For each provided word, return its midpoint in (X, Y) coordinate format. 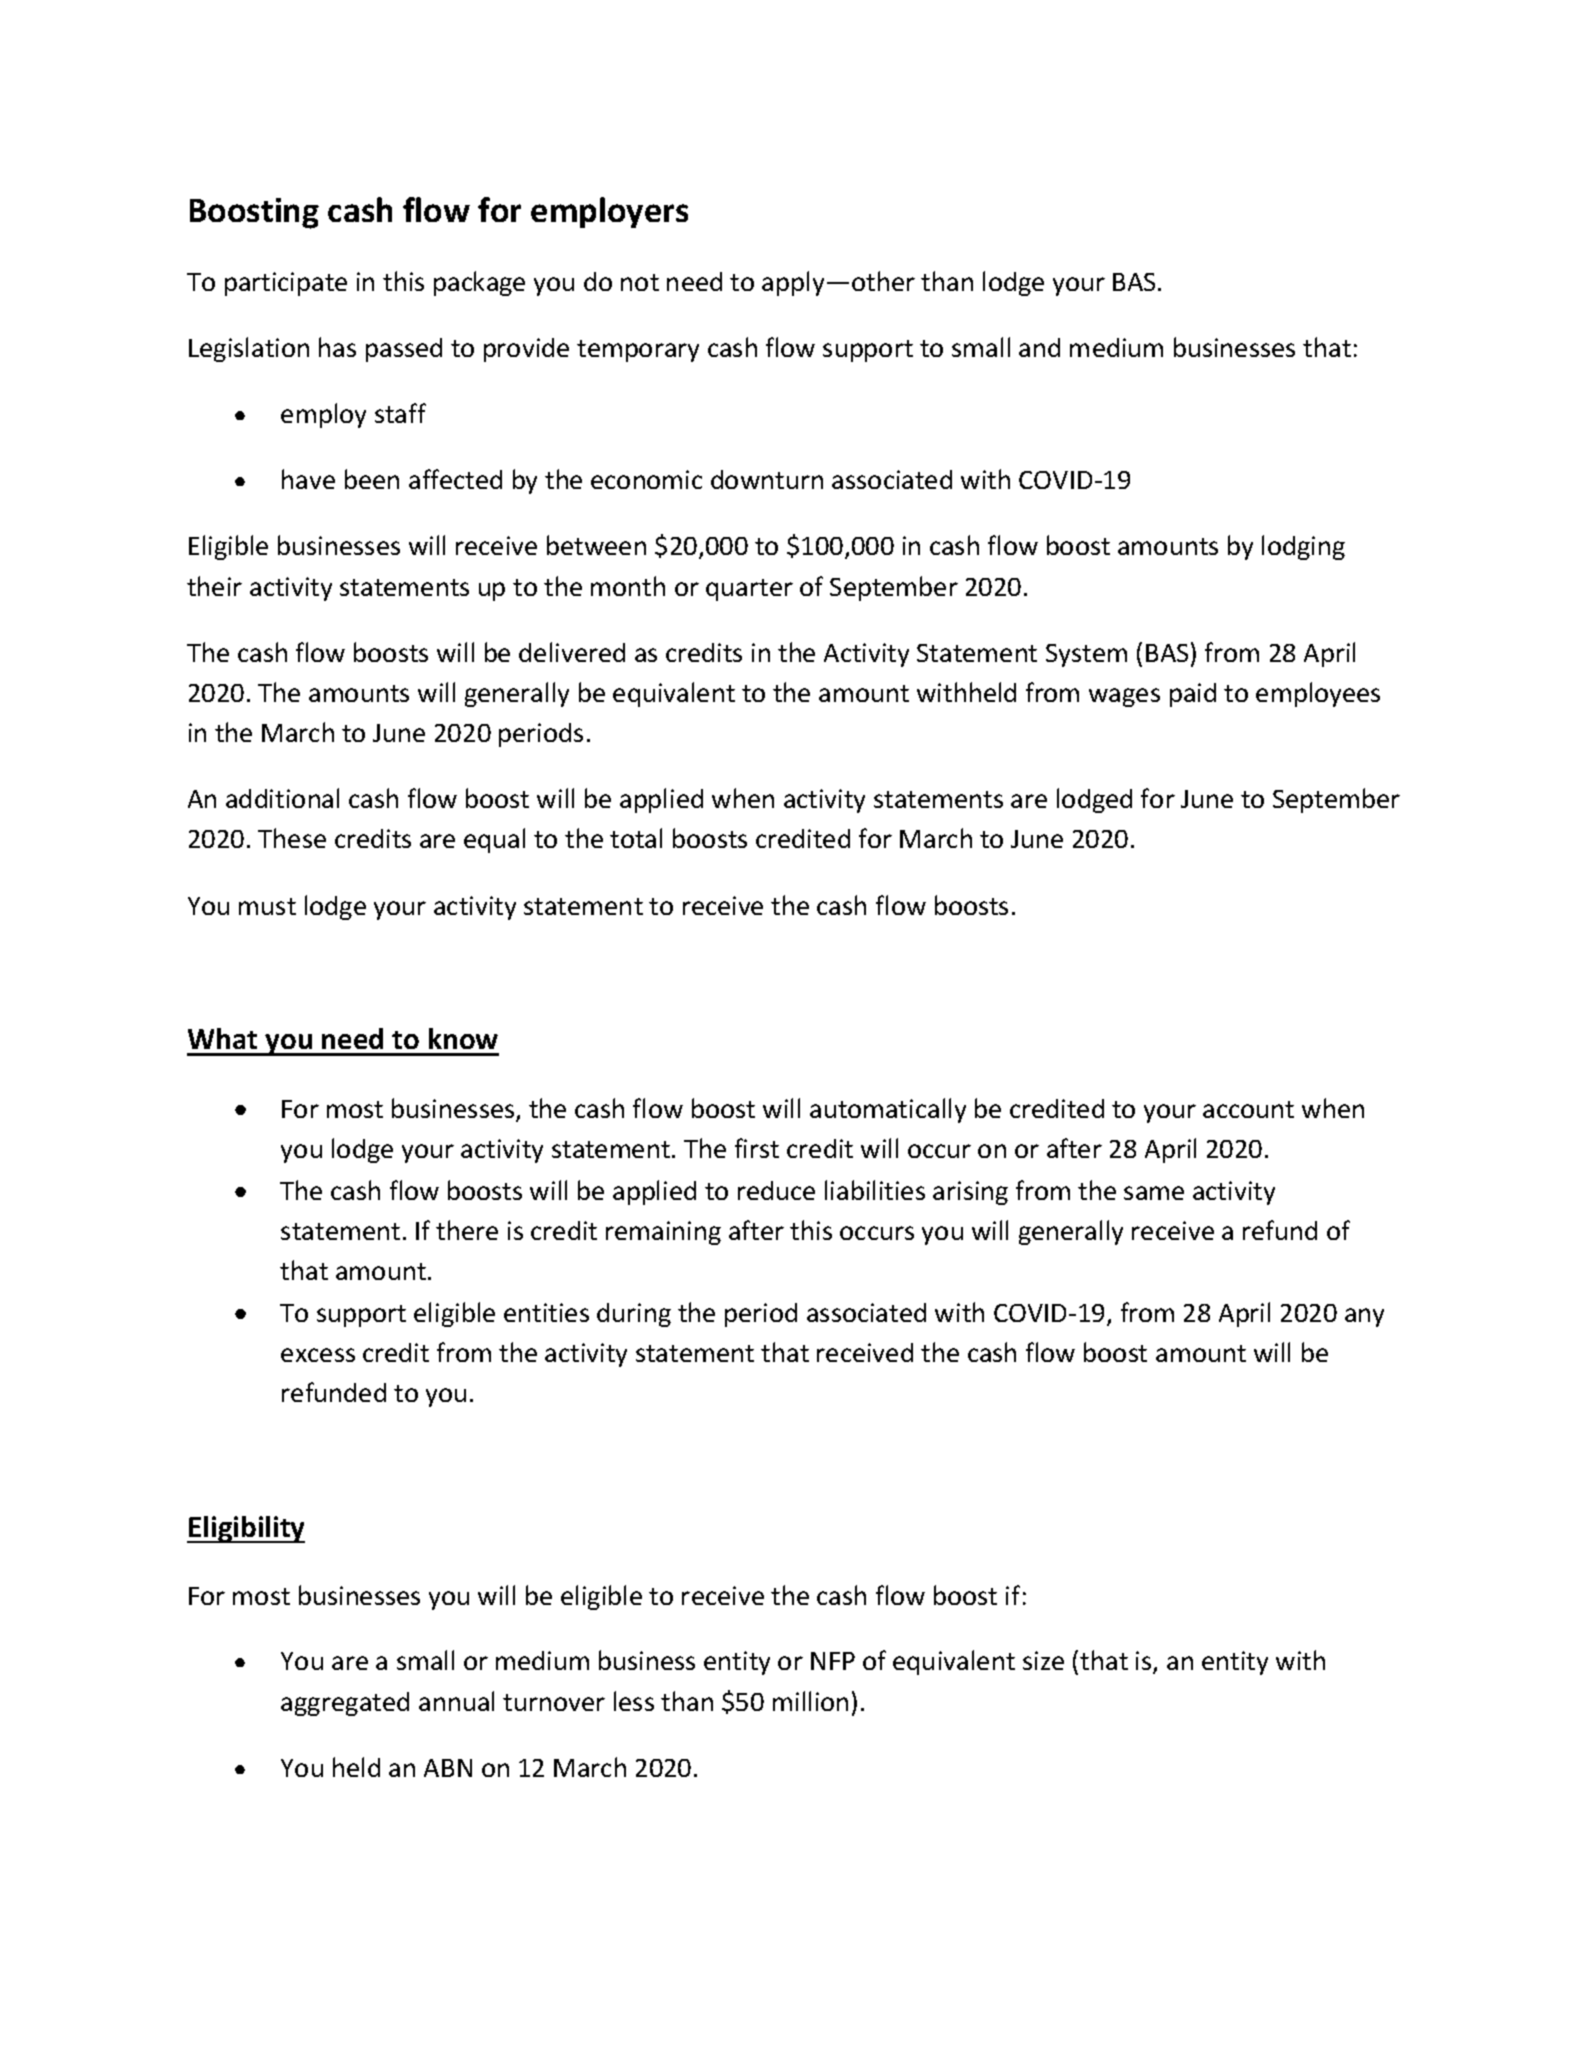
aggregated (345, 1704)
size (1043, 1660)
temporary (638, 351)
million (810, 1701)
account (1248, 1109)
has (337, 347)
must (267, 906)
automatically (888, 1110)
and (1039, 347)
